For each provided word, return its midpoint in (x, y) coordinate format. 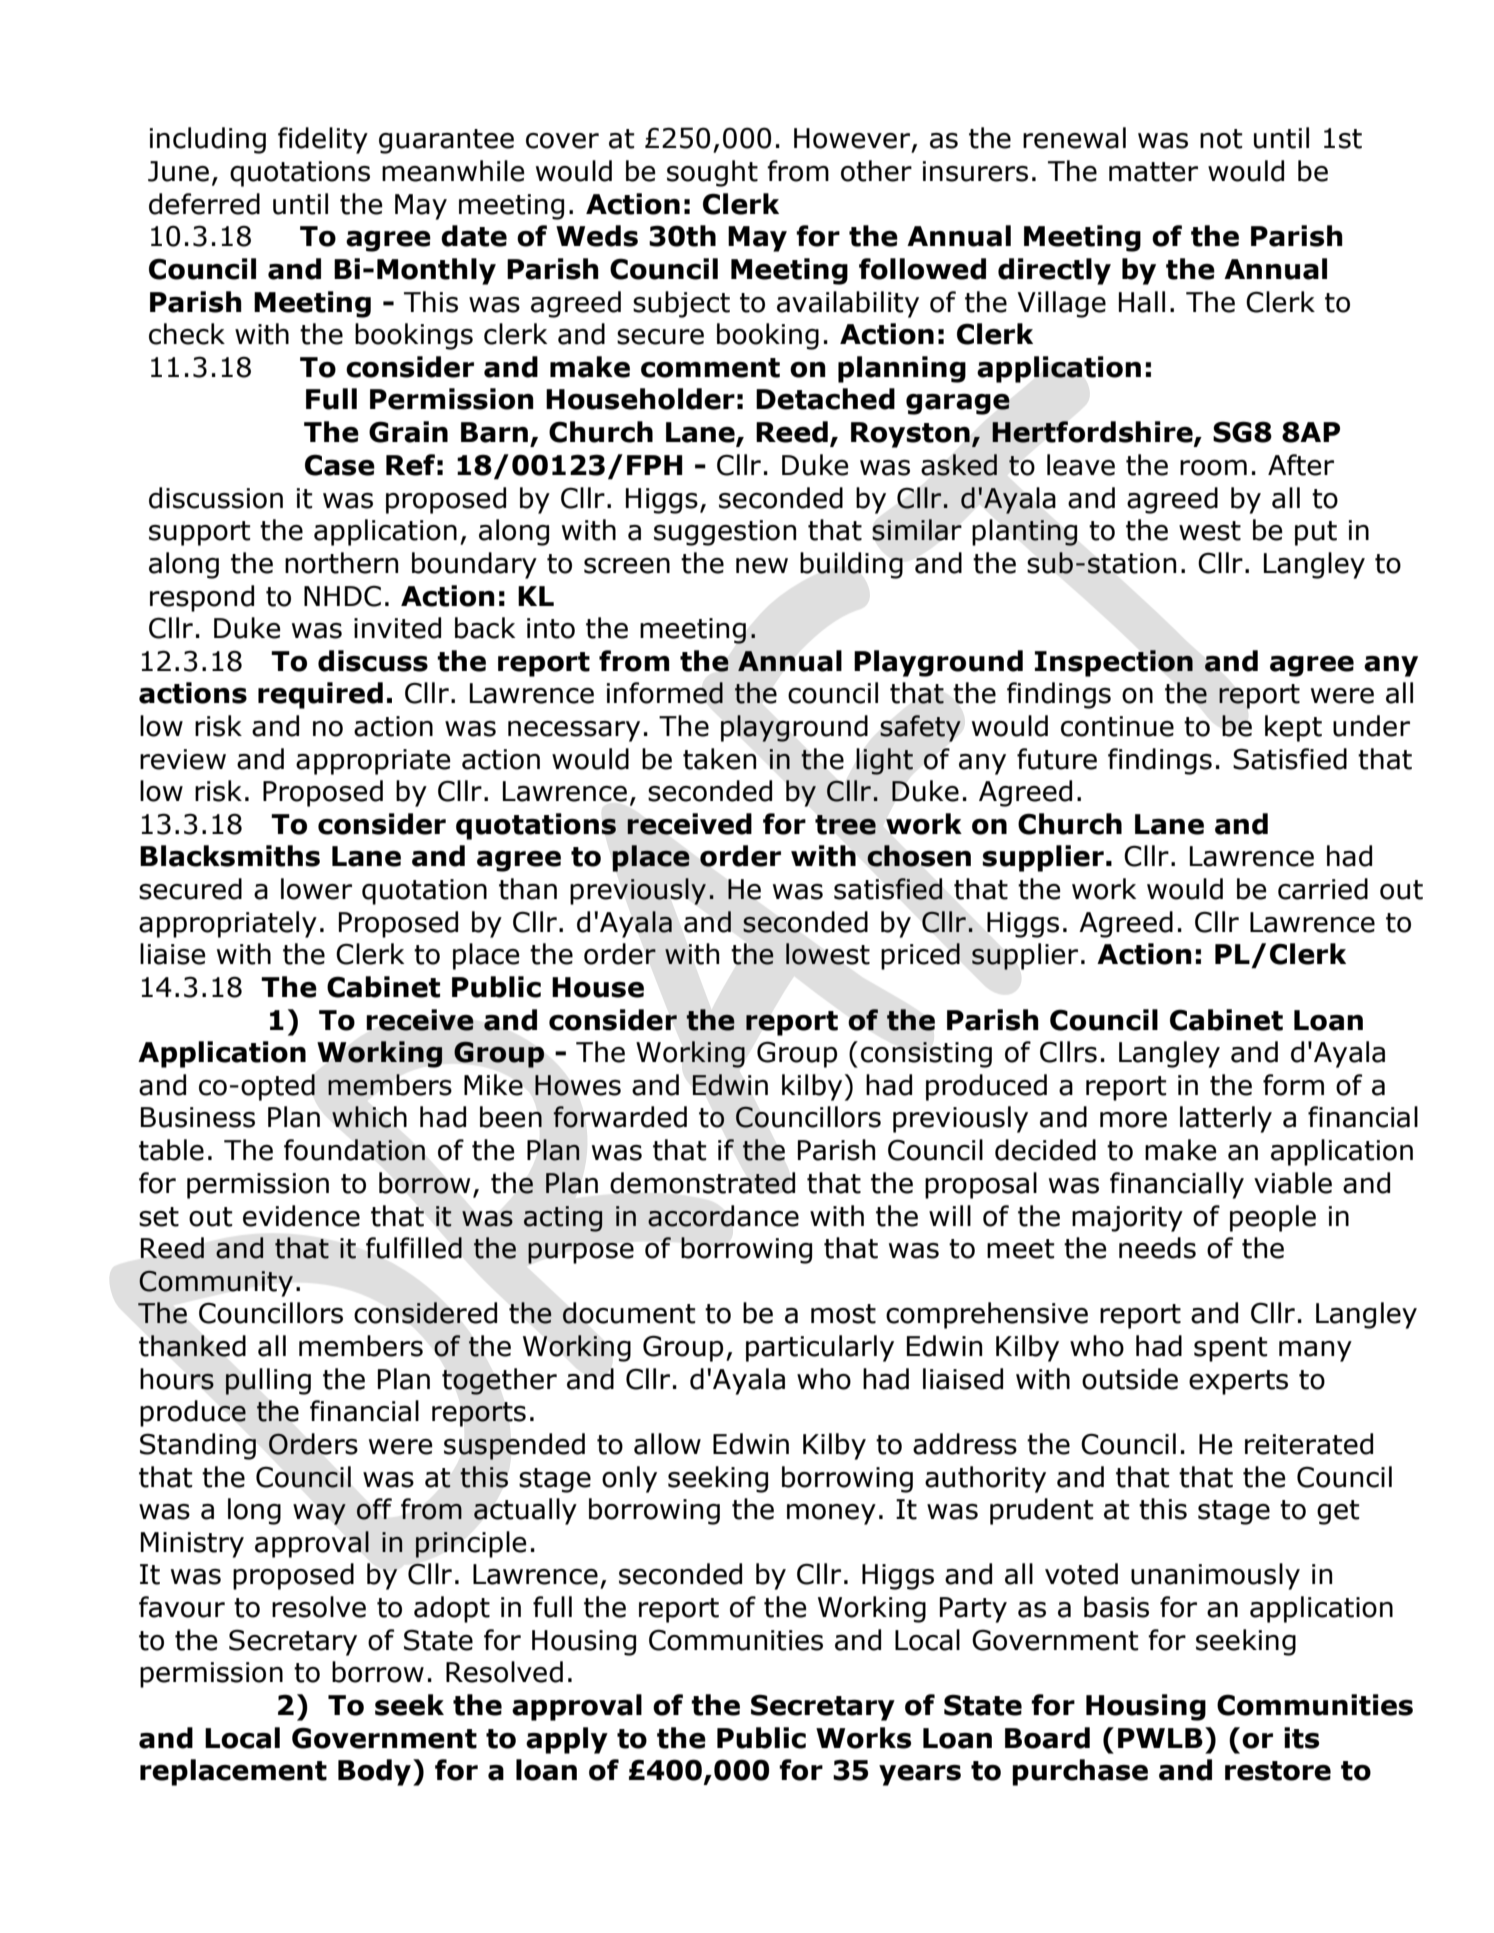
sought (712, 173)
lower (316, 889)
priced (920, 956)
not (1221, 139)
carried (1323, 889)
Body (376, 1772)
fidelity (323, 140)
